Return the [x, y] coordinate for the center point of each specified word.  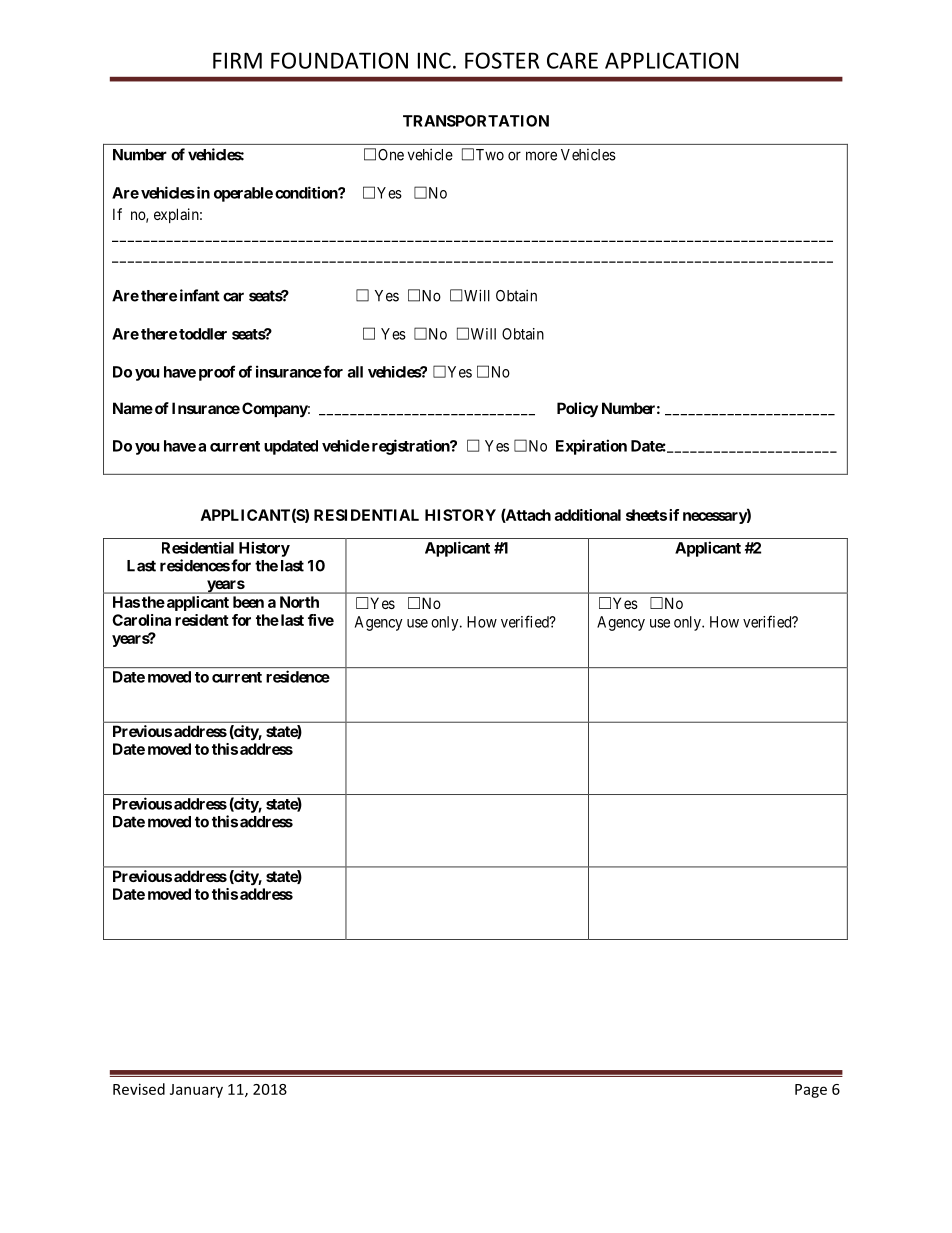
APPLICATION [671, 60]
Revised [139, 1089]
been [248, 602]
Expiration [591, 447]
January [196, 1091]
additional [588, 515]
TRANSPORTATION [476, 121]
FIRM [237, 60]
